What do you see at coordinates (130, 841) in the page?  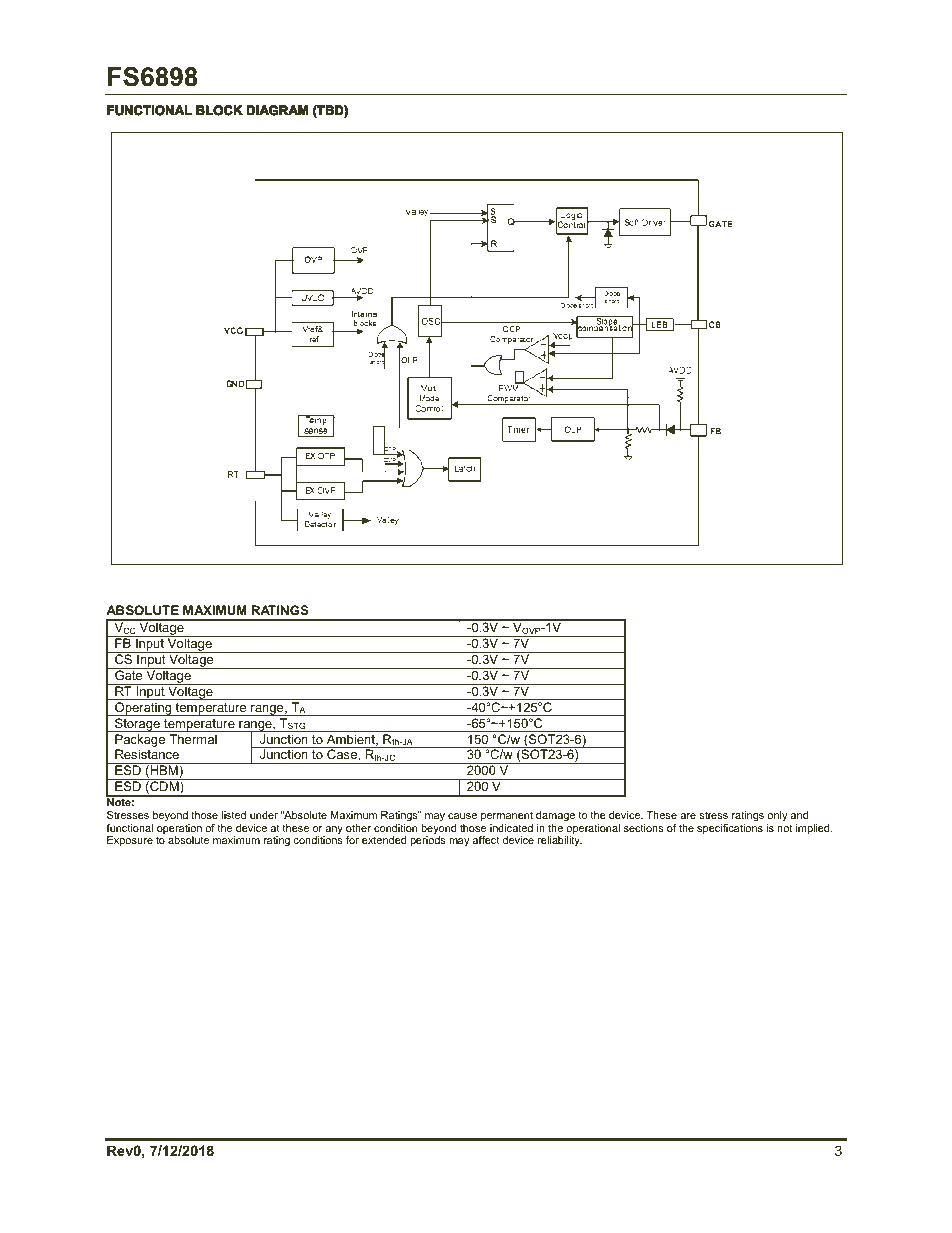 I see `Exposure` at bounding box center [130, 841].
